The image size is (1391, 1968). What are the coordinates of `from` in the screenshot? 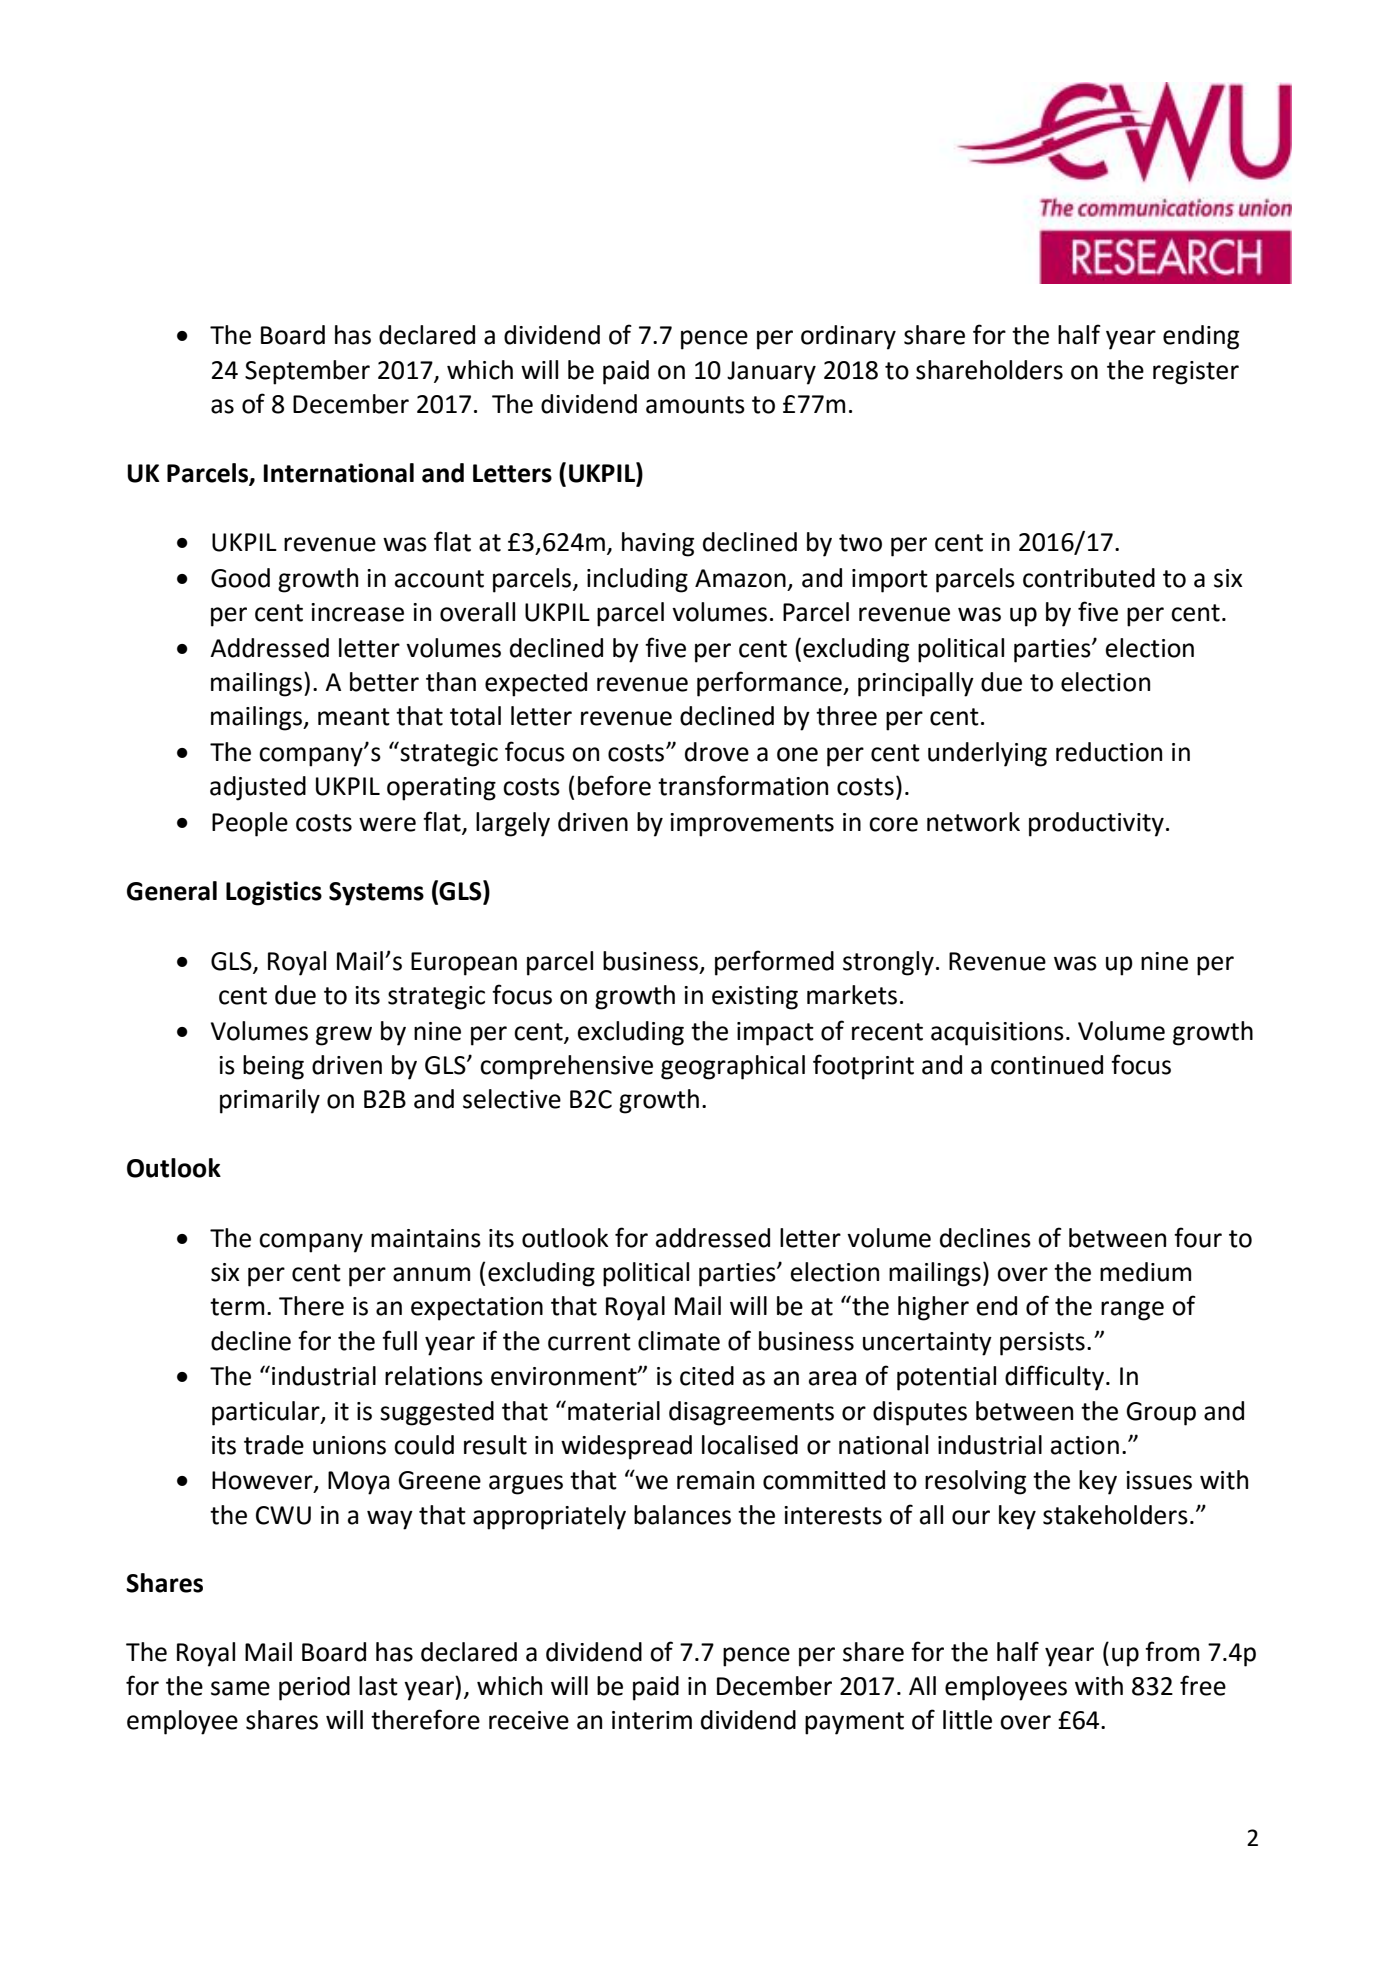 It's located at (1172, 1651).
